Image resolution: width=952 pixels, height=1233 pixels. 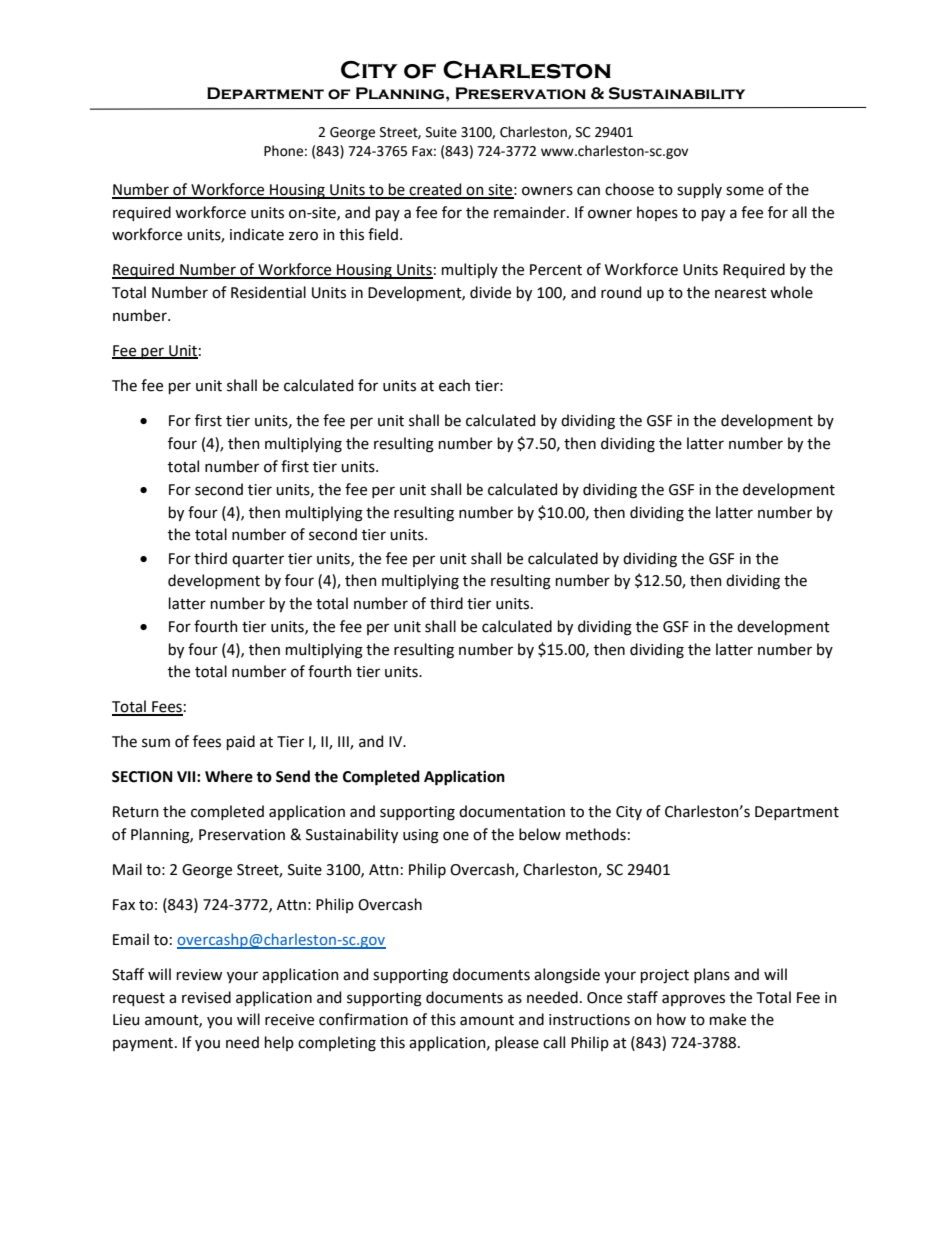 I want to click on nearest, so click(x=741, y=293).
